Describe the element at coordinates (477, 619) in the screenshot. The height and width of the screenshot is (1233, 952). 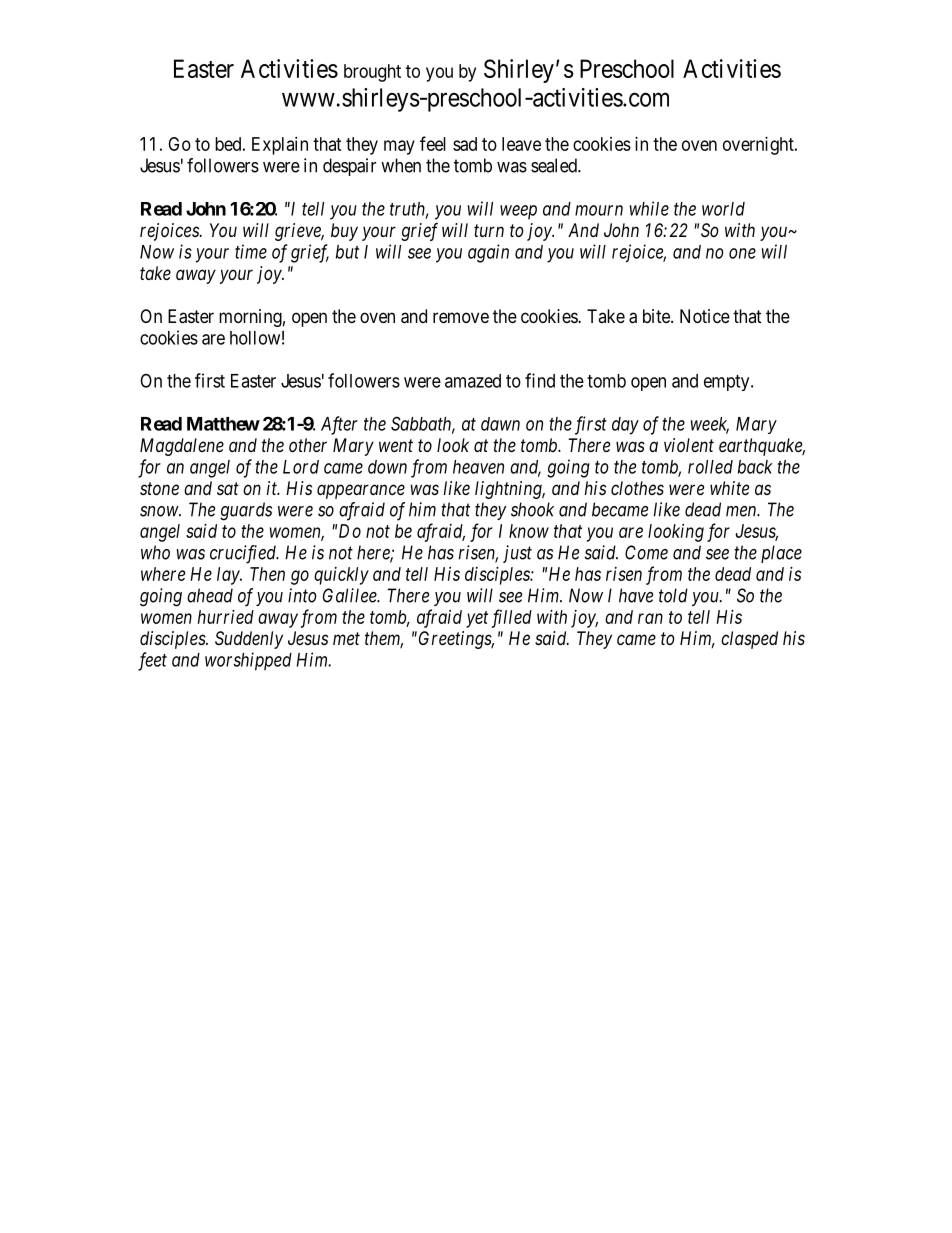
I see `yet` at that location.
